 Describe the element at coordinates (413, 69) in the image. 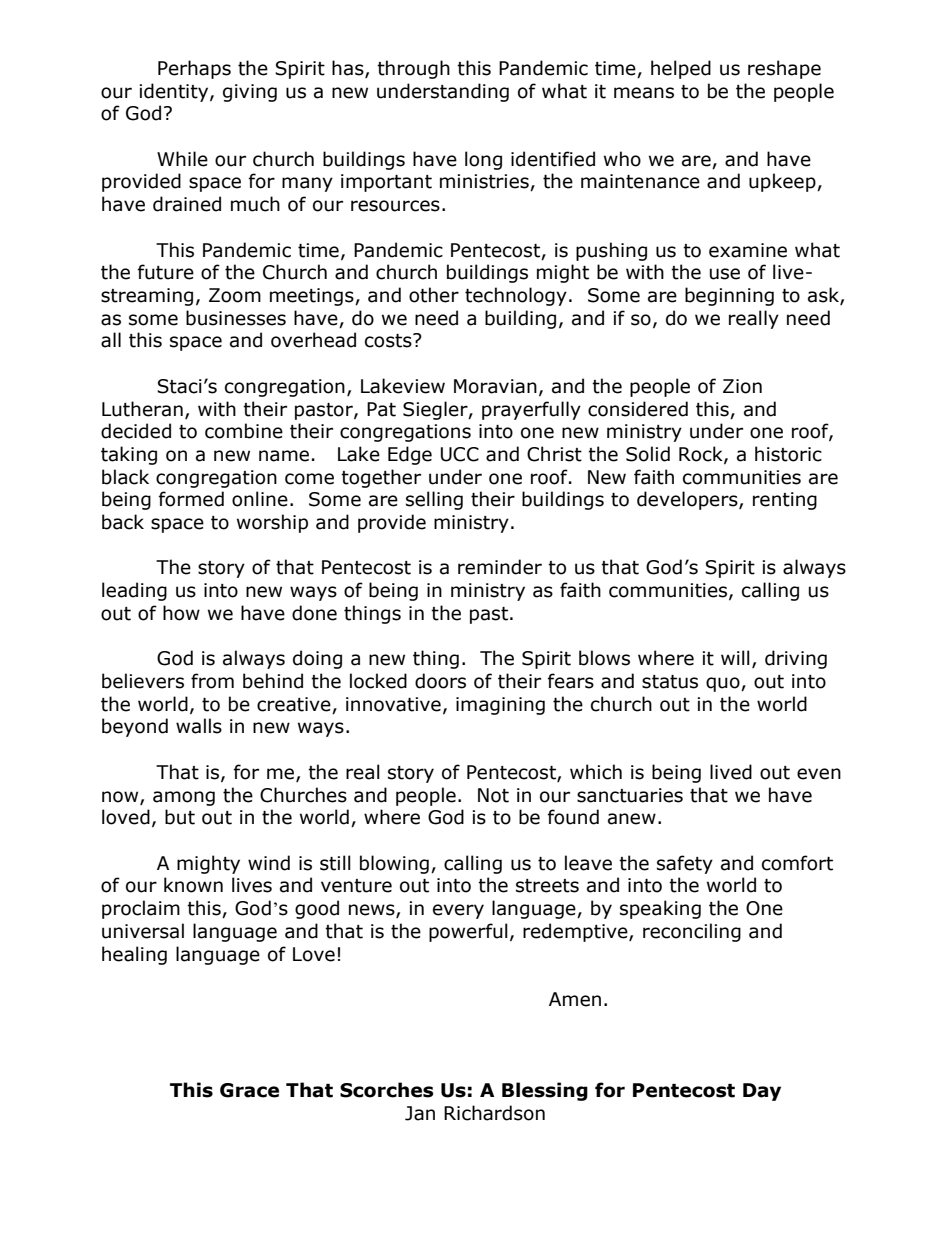

I see `through` at that location.
